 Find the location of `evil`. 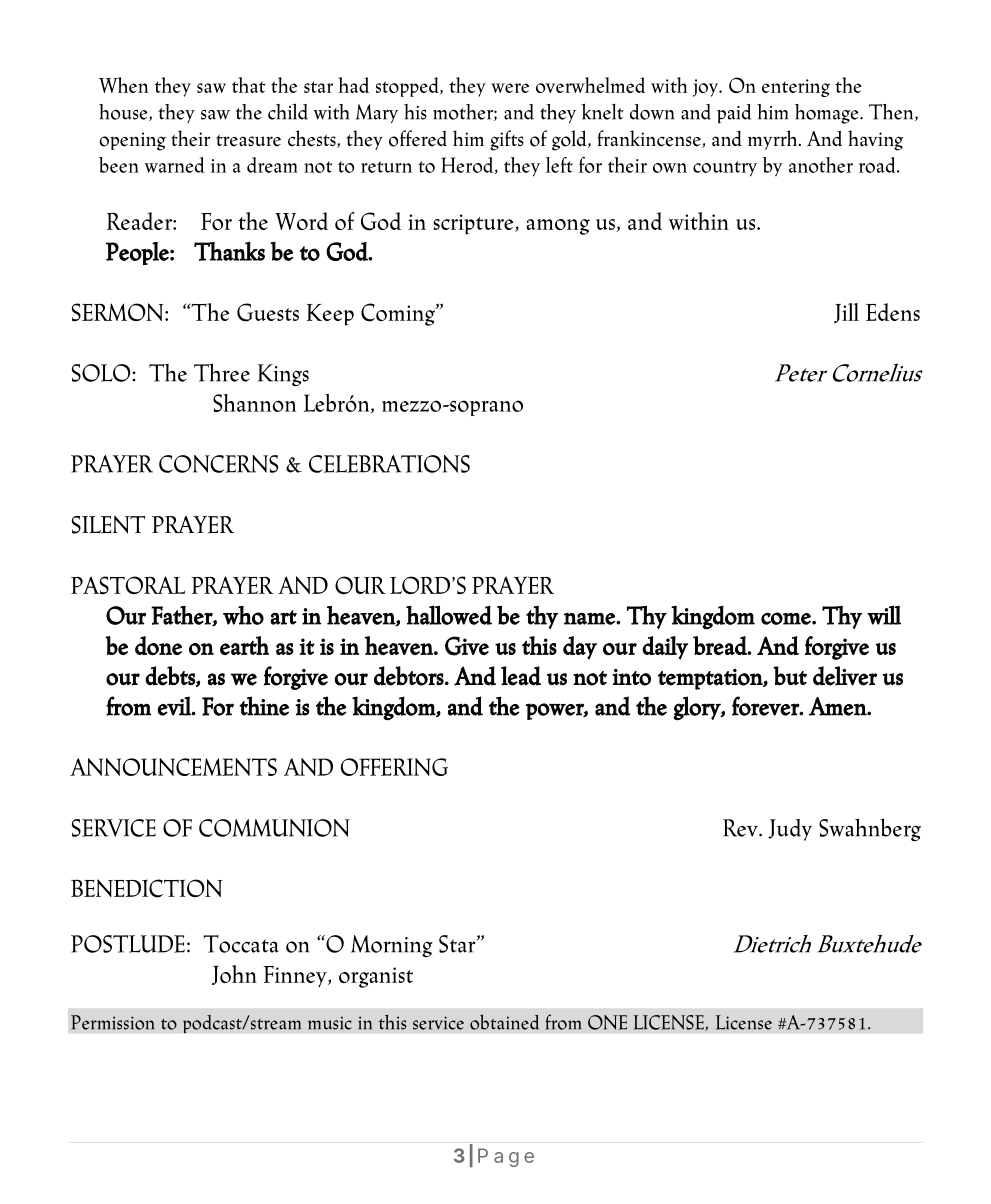

evil is located at coordinates (175, 706).
